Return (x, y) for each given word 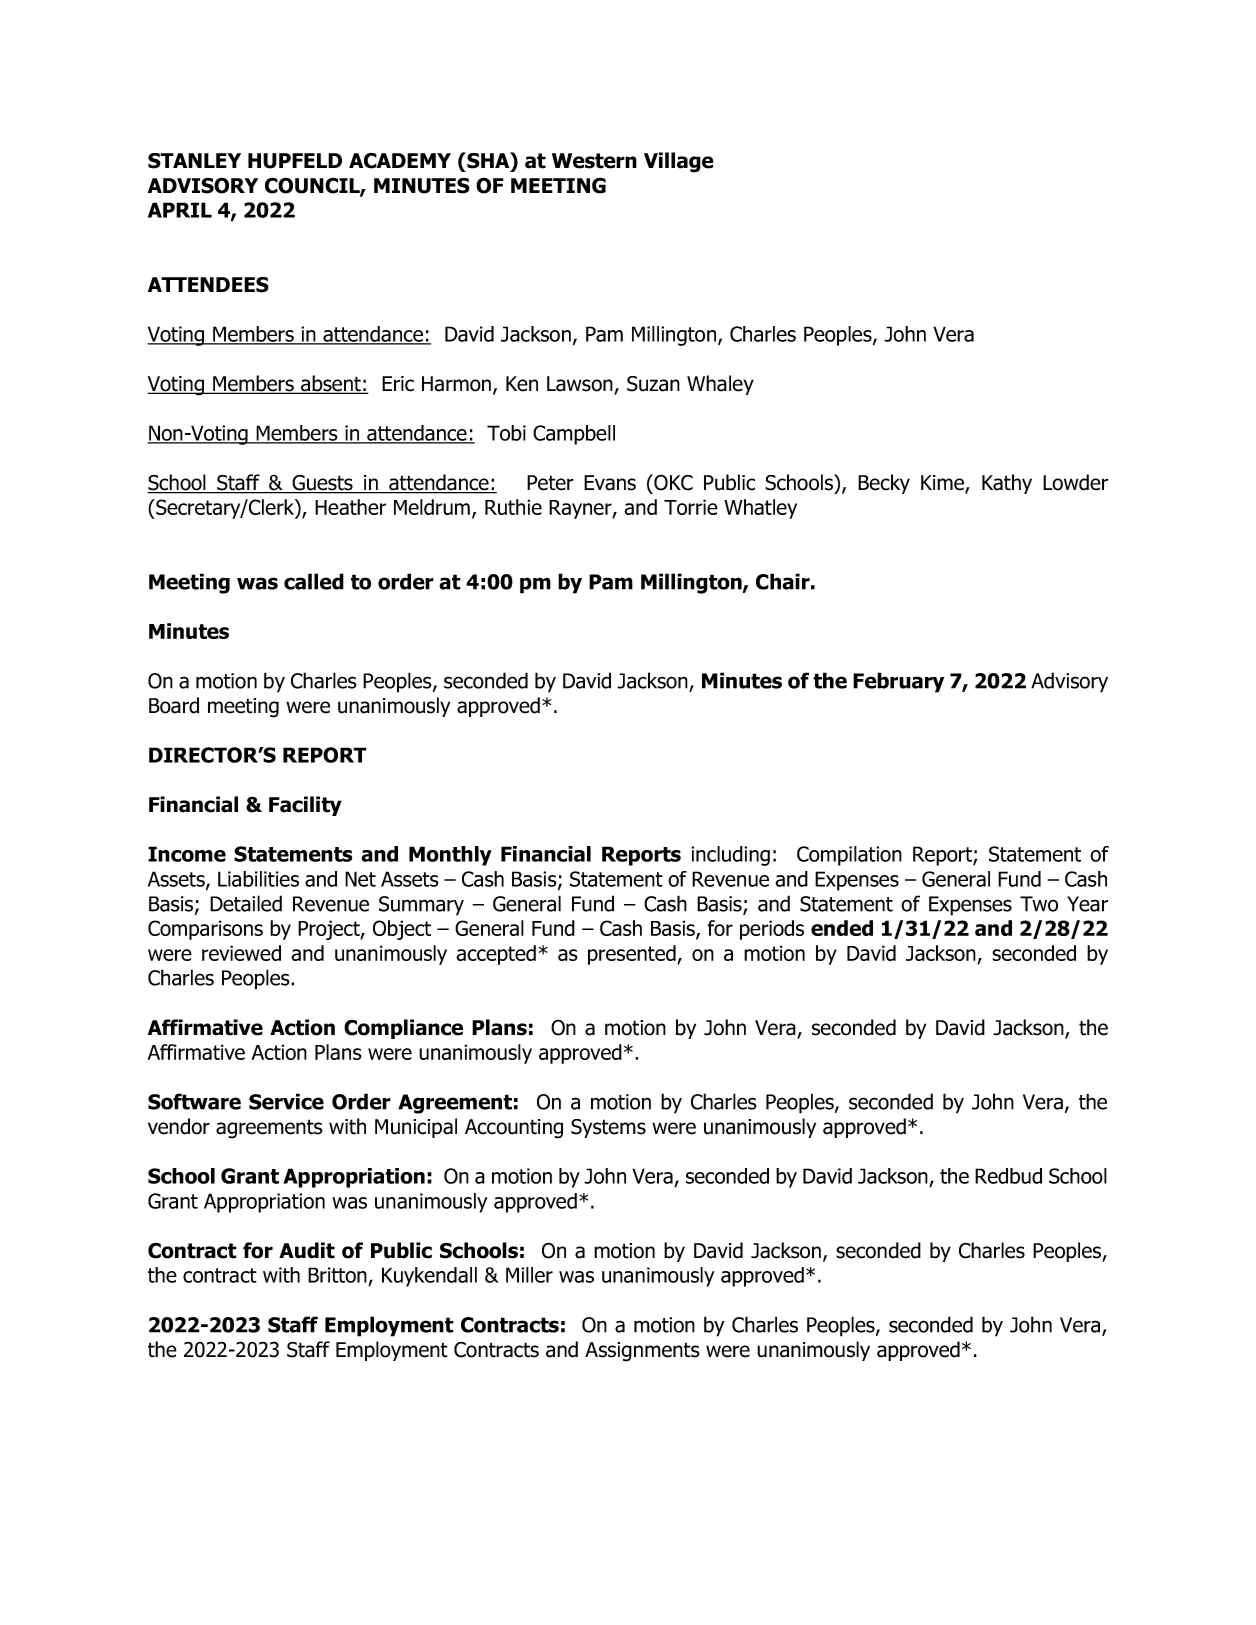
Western (594, 161)
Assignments (642, 1352)
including (730, 856)
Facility (305, 806)
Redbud (1008, 1176)
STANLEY (194, 161)
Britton (337, 1275)
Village (679, 162)
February (898, 682)
